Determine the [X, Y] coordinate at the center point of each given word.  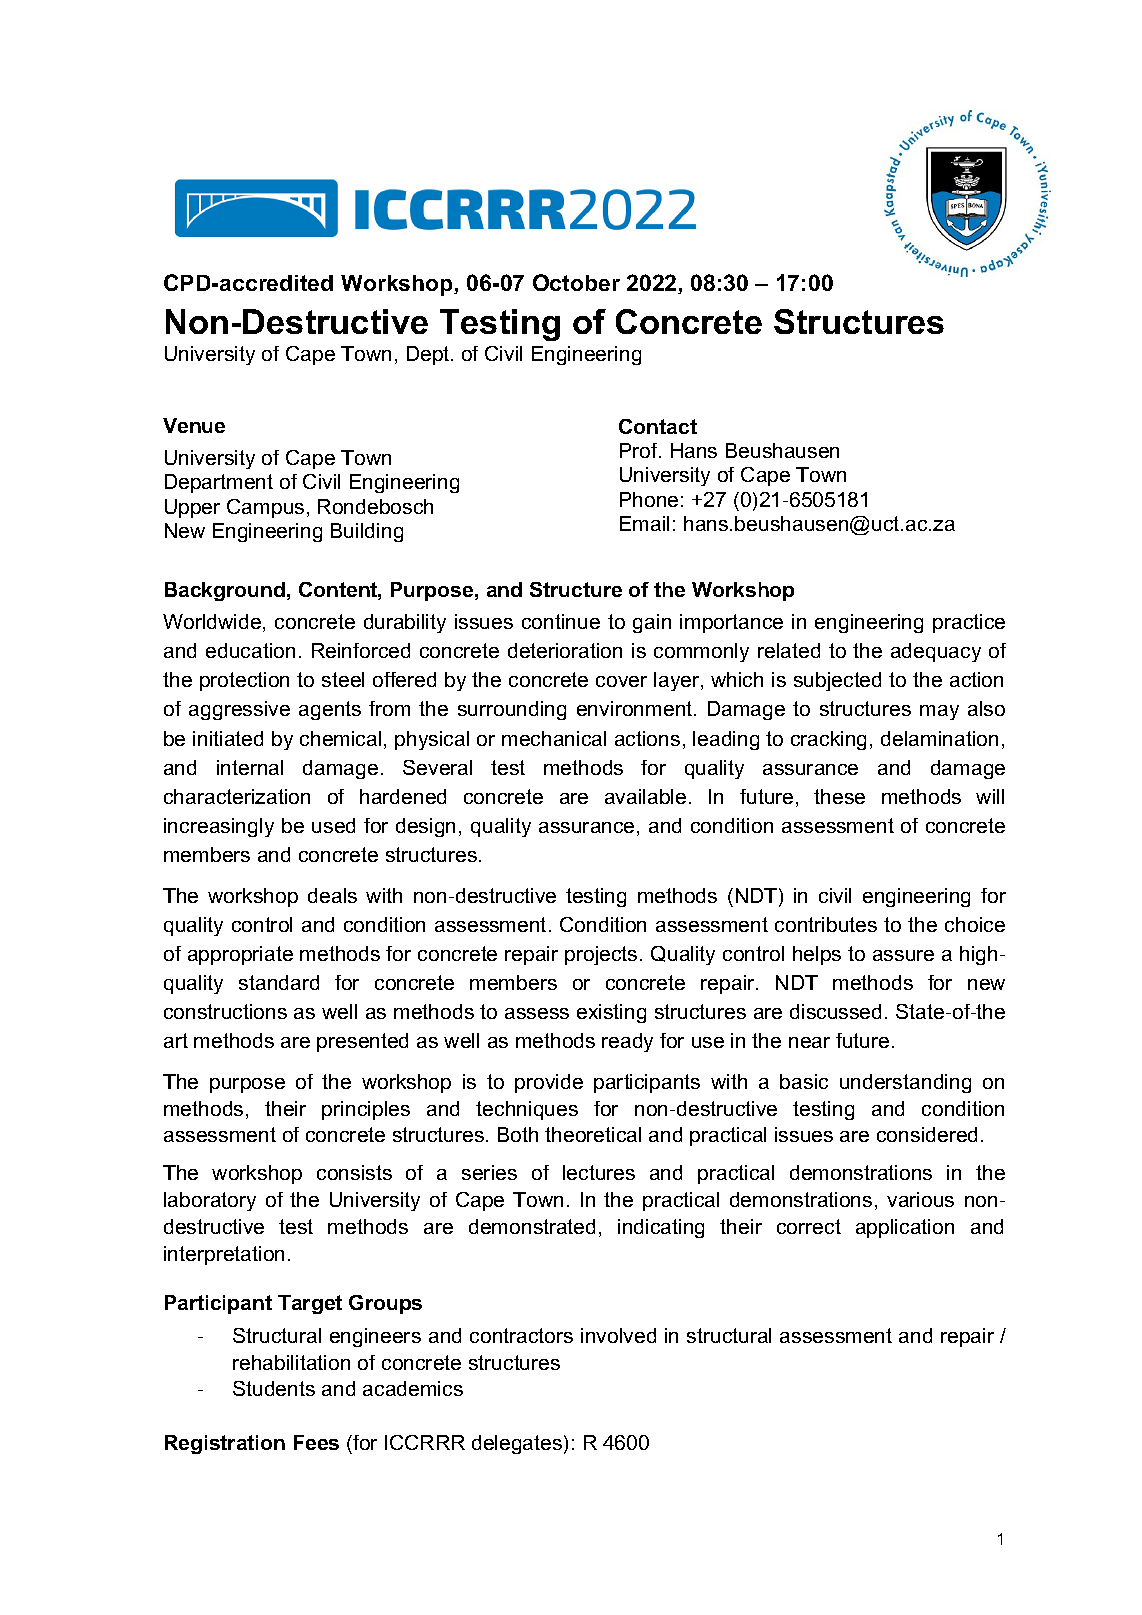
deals [332, 895]
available [645, 796]
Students [274, 1388]
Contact [658, 426]
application [905, 1228]
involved [618, 1335]
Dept [429, 355]
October [576, 282]
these [839, 796]
